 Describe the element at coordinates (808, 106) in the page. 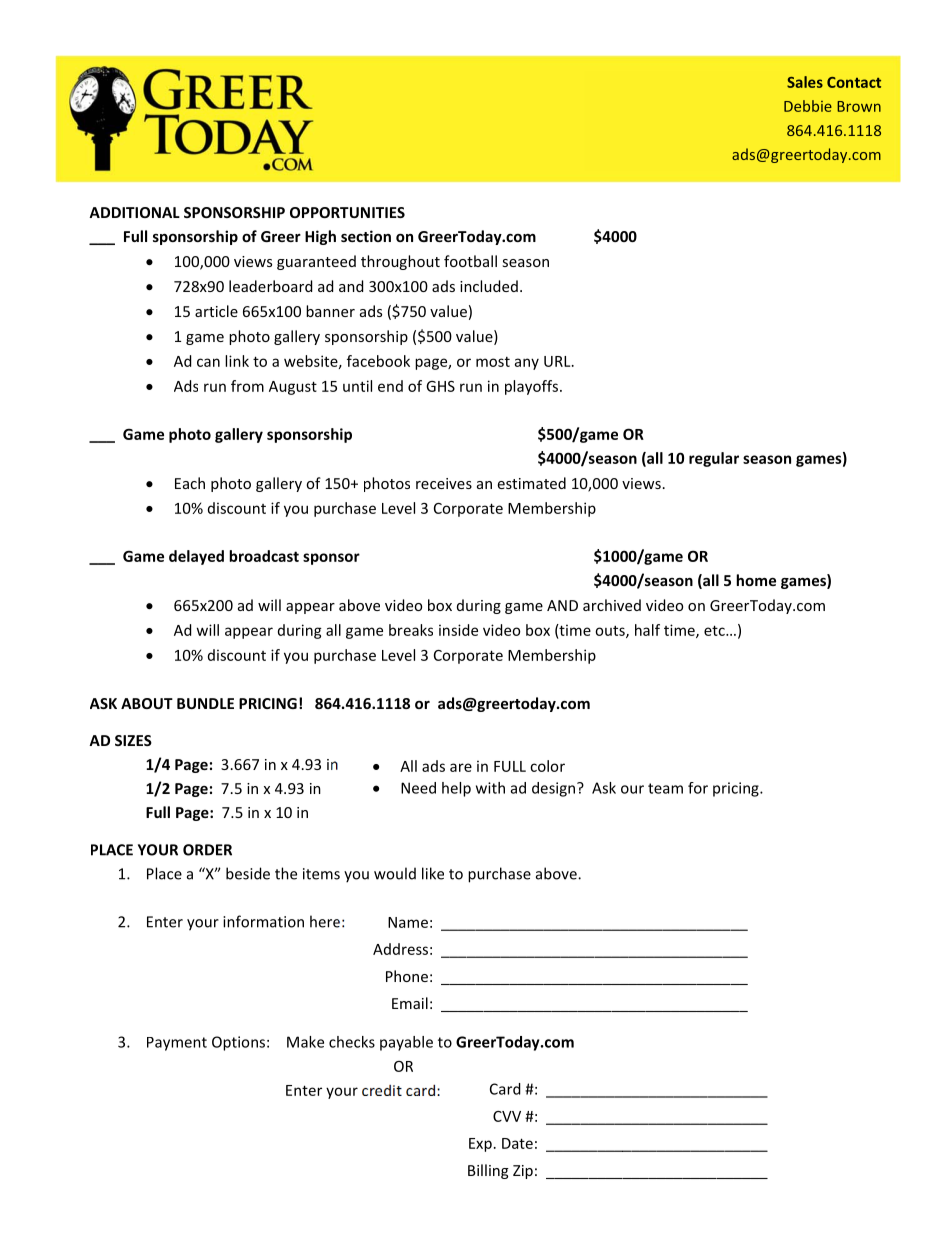

I see `Debbie` at that location.
